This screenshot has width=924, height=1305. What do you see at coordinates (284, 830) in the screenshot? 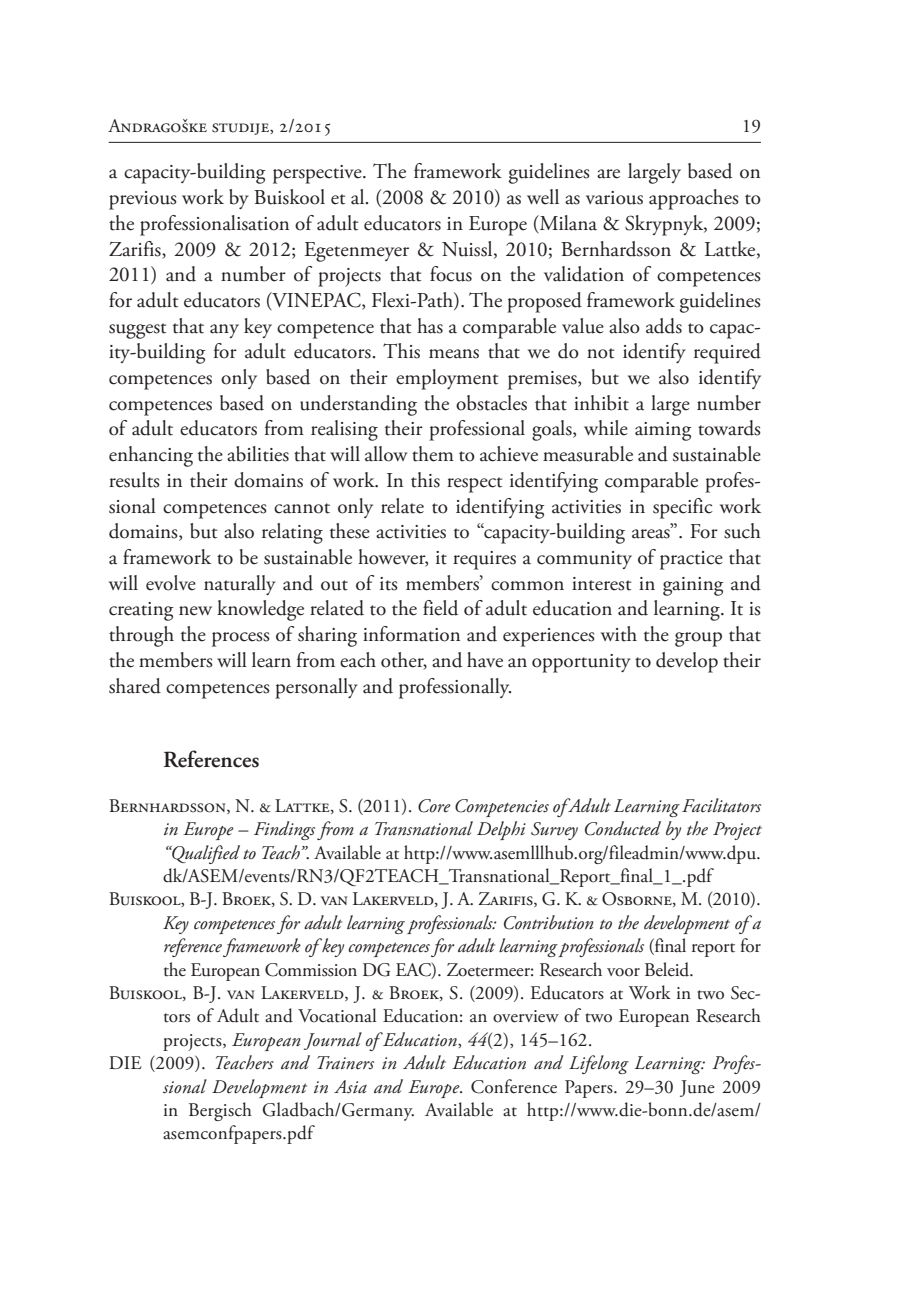
I see `Findings` at bounding box center [284, 830].
